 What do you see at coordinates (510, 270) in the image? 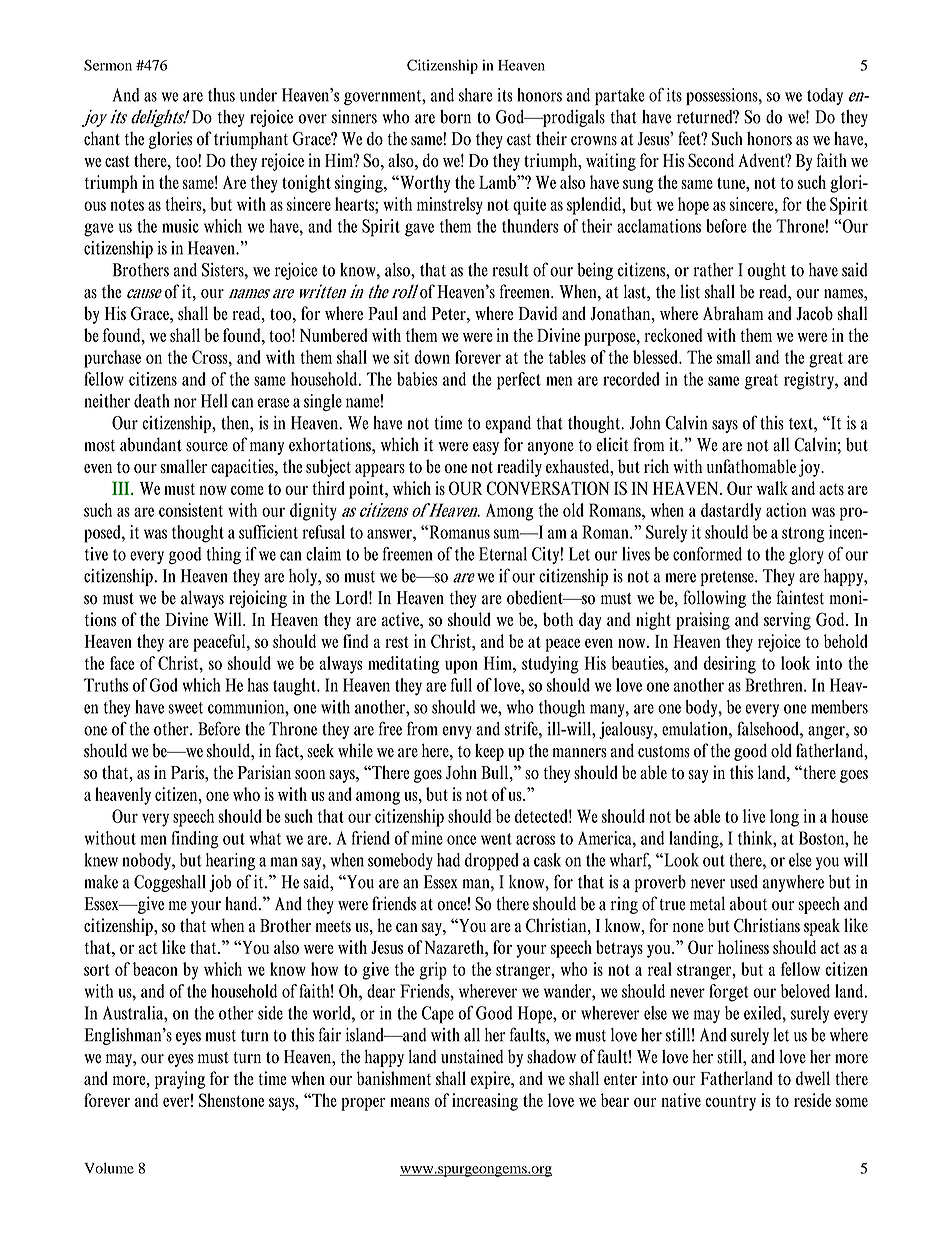
I see `result` at bounding box center [510, 270].
